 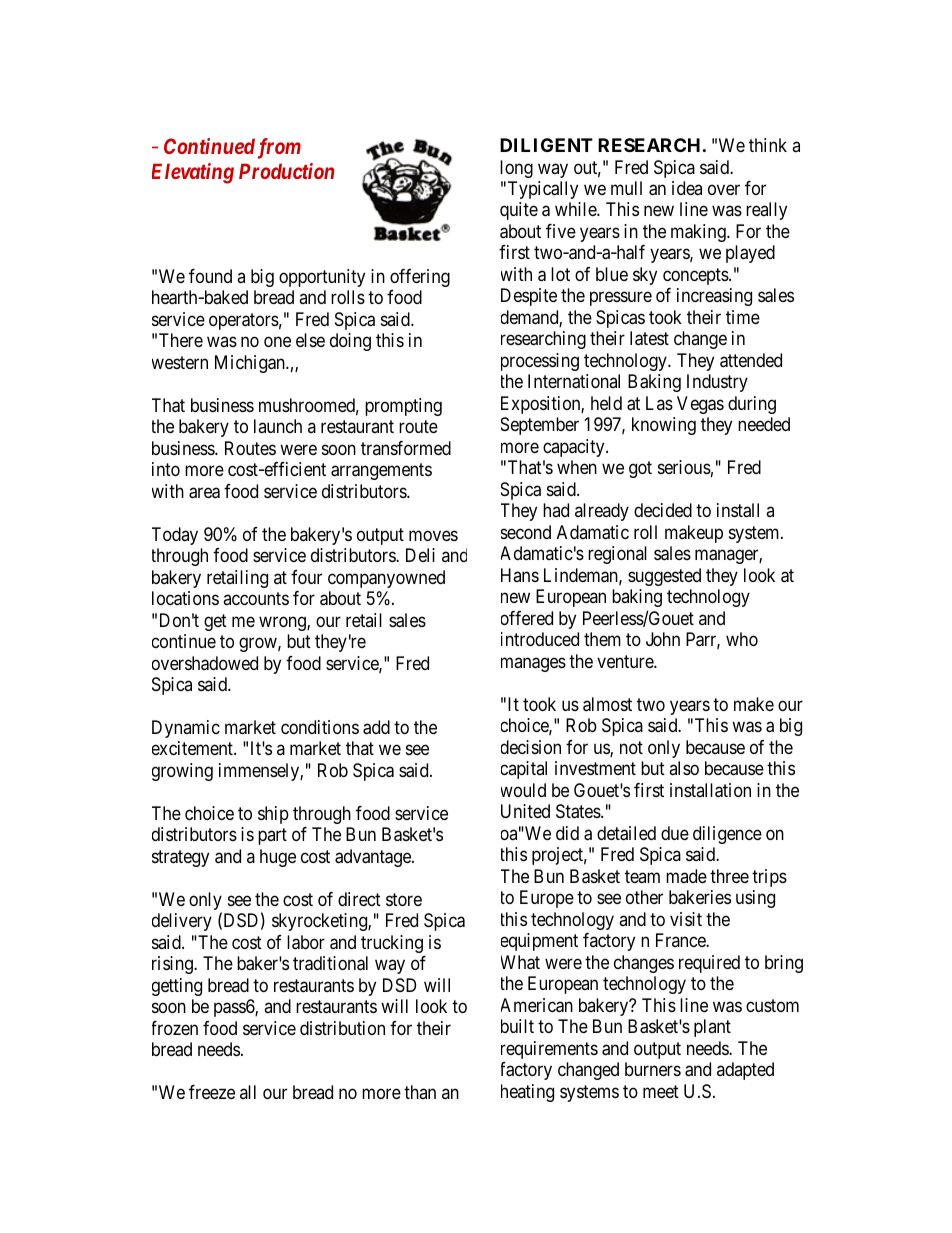 What do you see at coordinates (742, 639) in the screenshot?
I see `who` at bounding box center [742, 639].
